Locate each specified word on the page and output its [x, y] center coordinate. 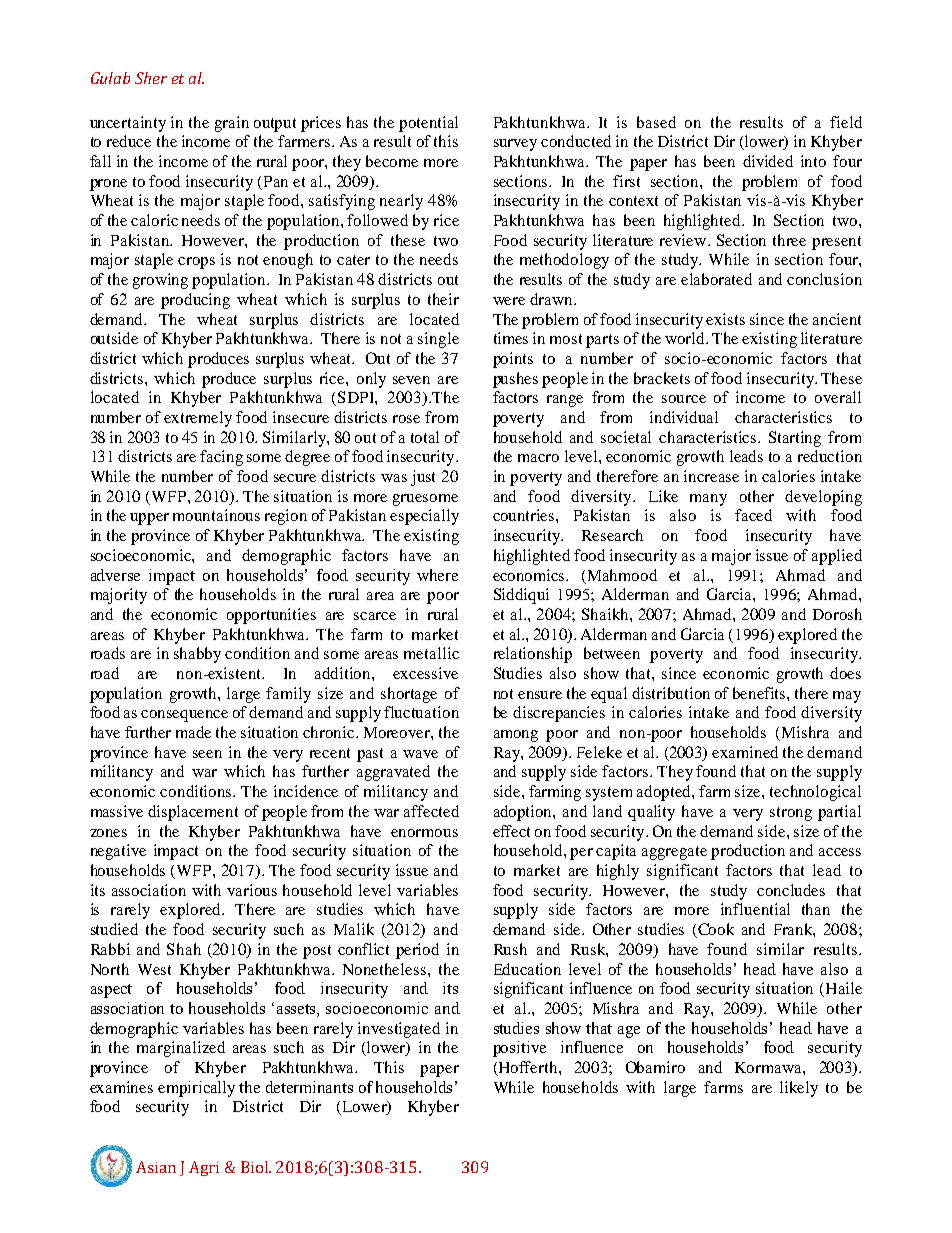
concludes [791, 890]
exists [725, 319]
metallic [431, 653]
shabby [197, 655]
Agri [204, 1168]
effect [511, 831]
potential [428, 124]
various [252, 890]
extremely [198, 419]
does [845, 673]
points [513, 360]
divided [768, 161]
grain [232, 124]
